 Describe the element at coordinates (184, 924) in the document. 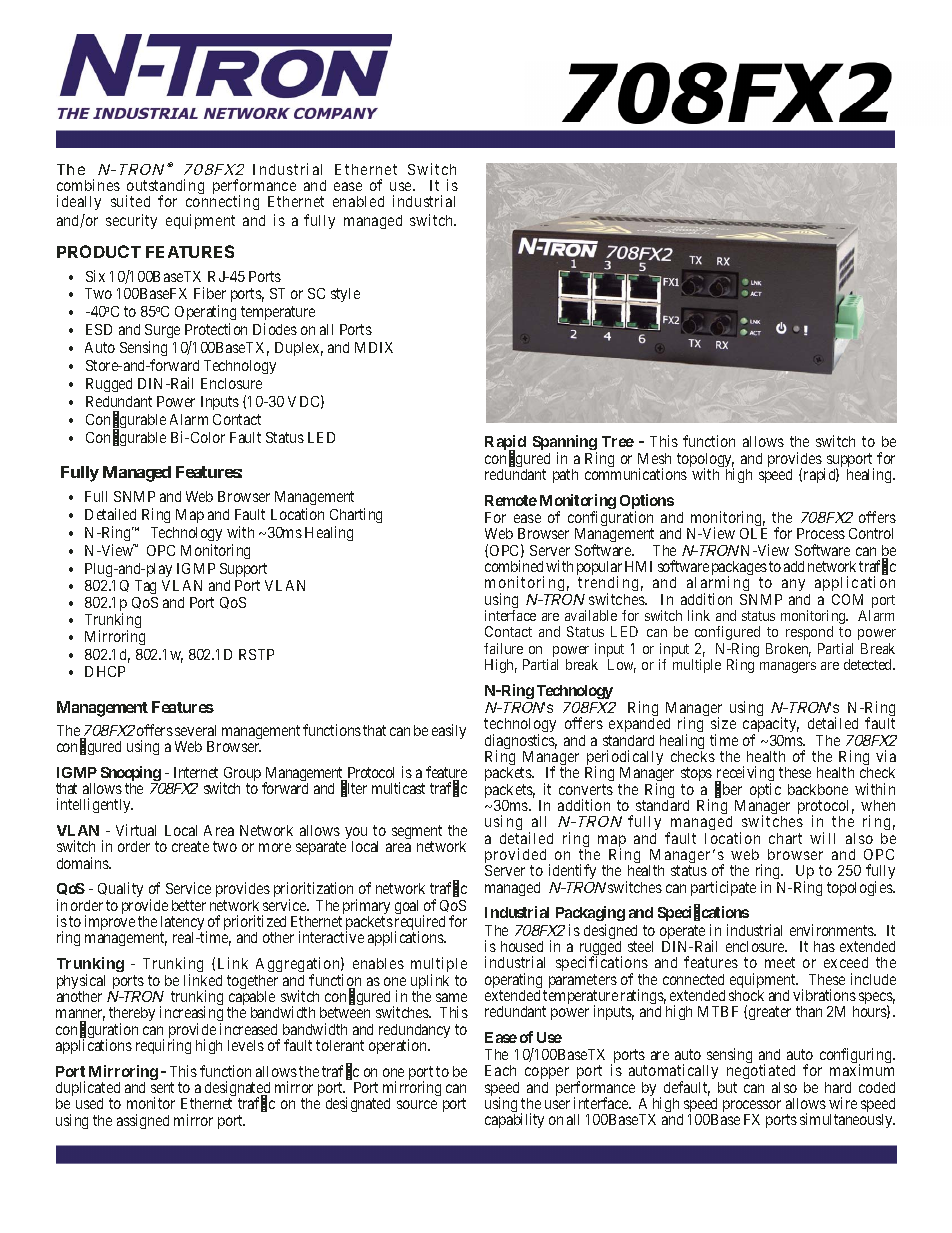

I see `latency` at that location.
